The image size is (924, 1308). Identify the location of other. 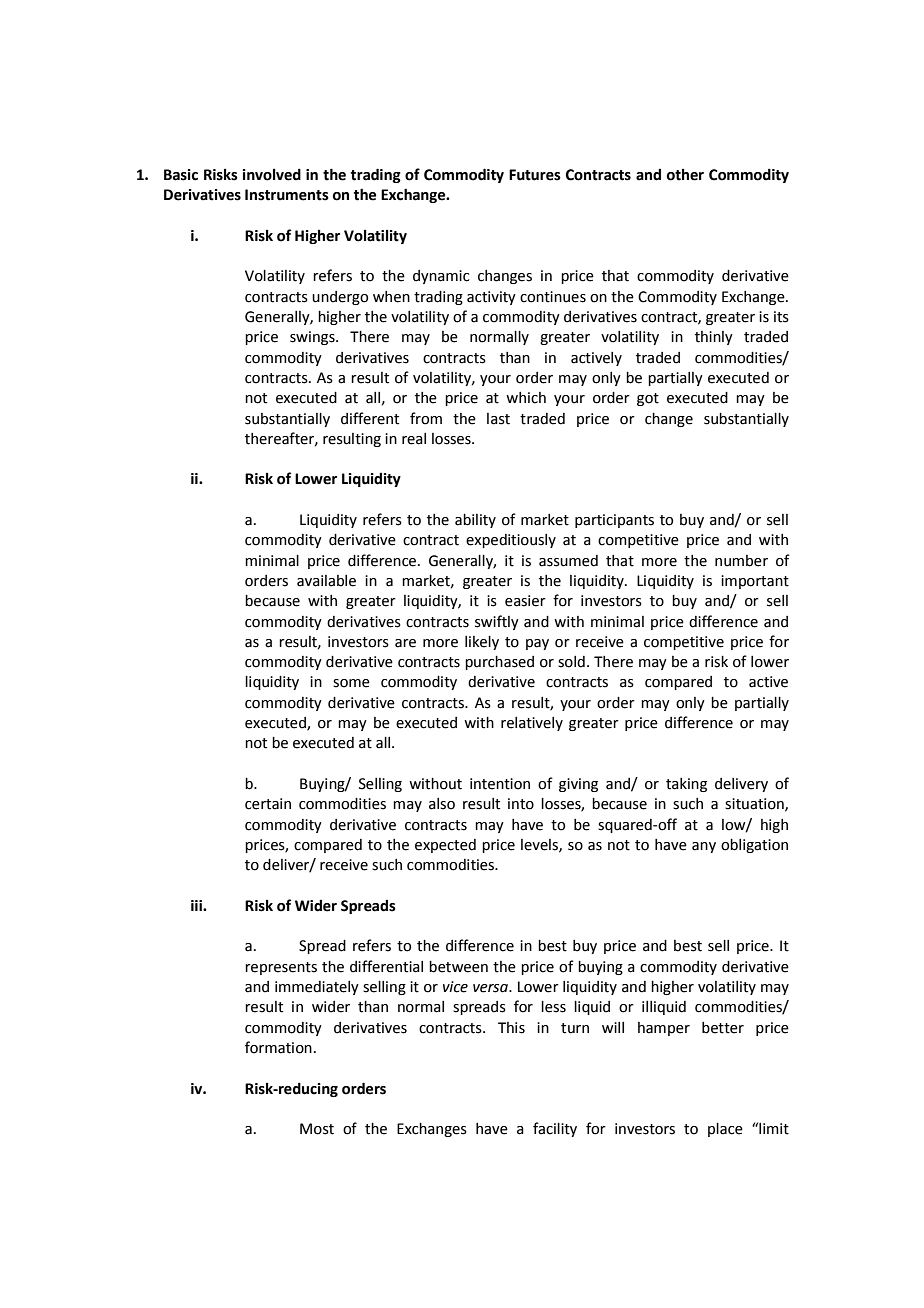
(685, 175).
